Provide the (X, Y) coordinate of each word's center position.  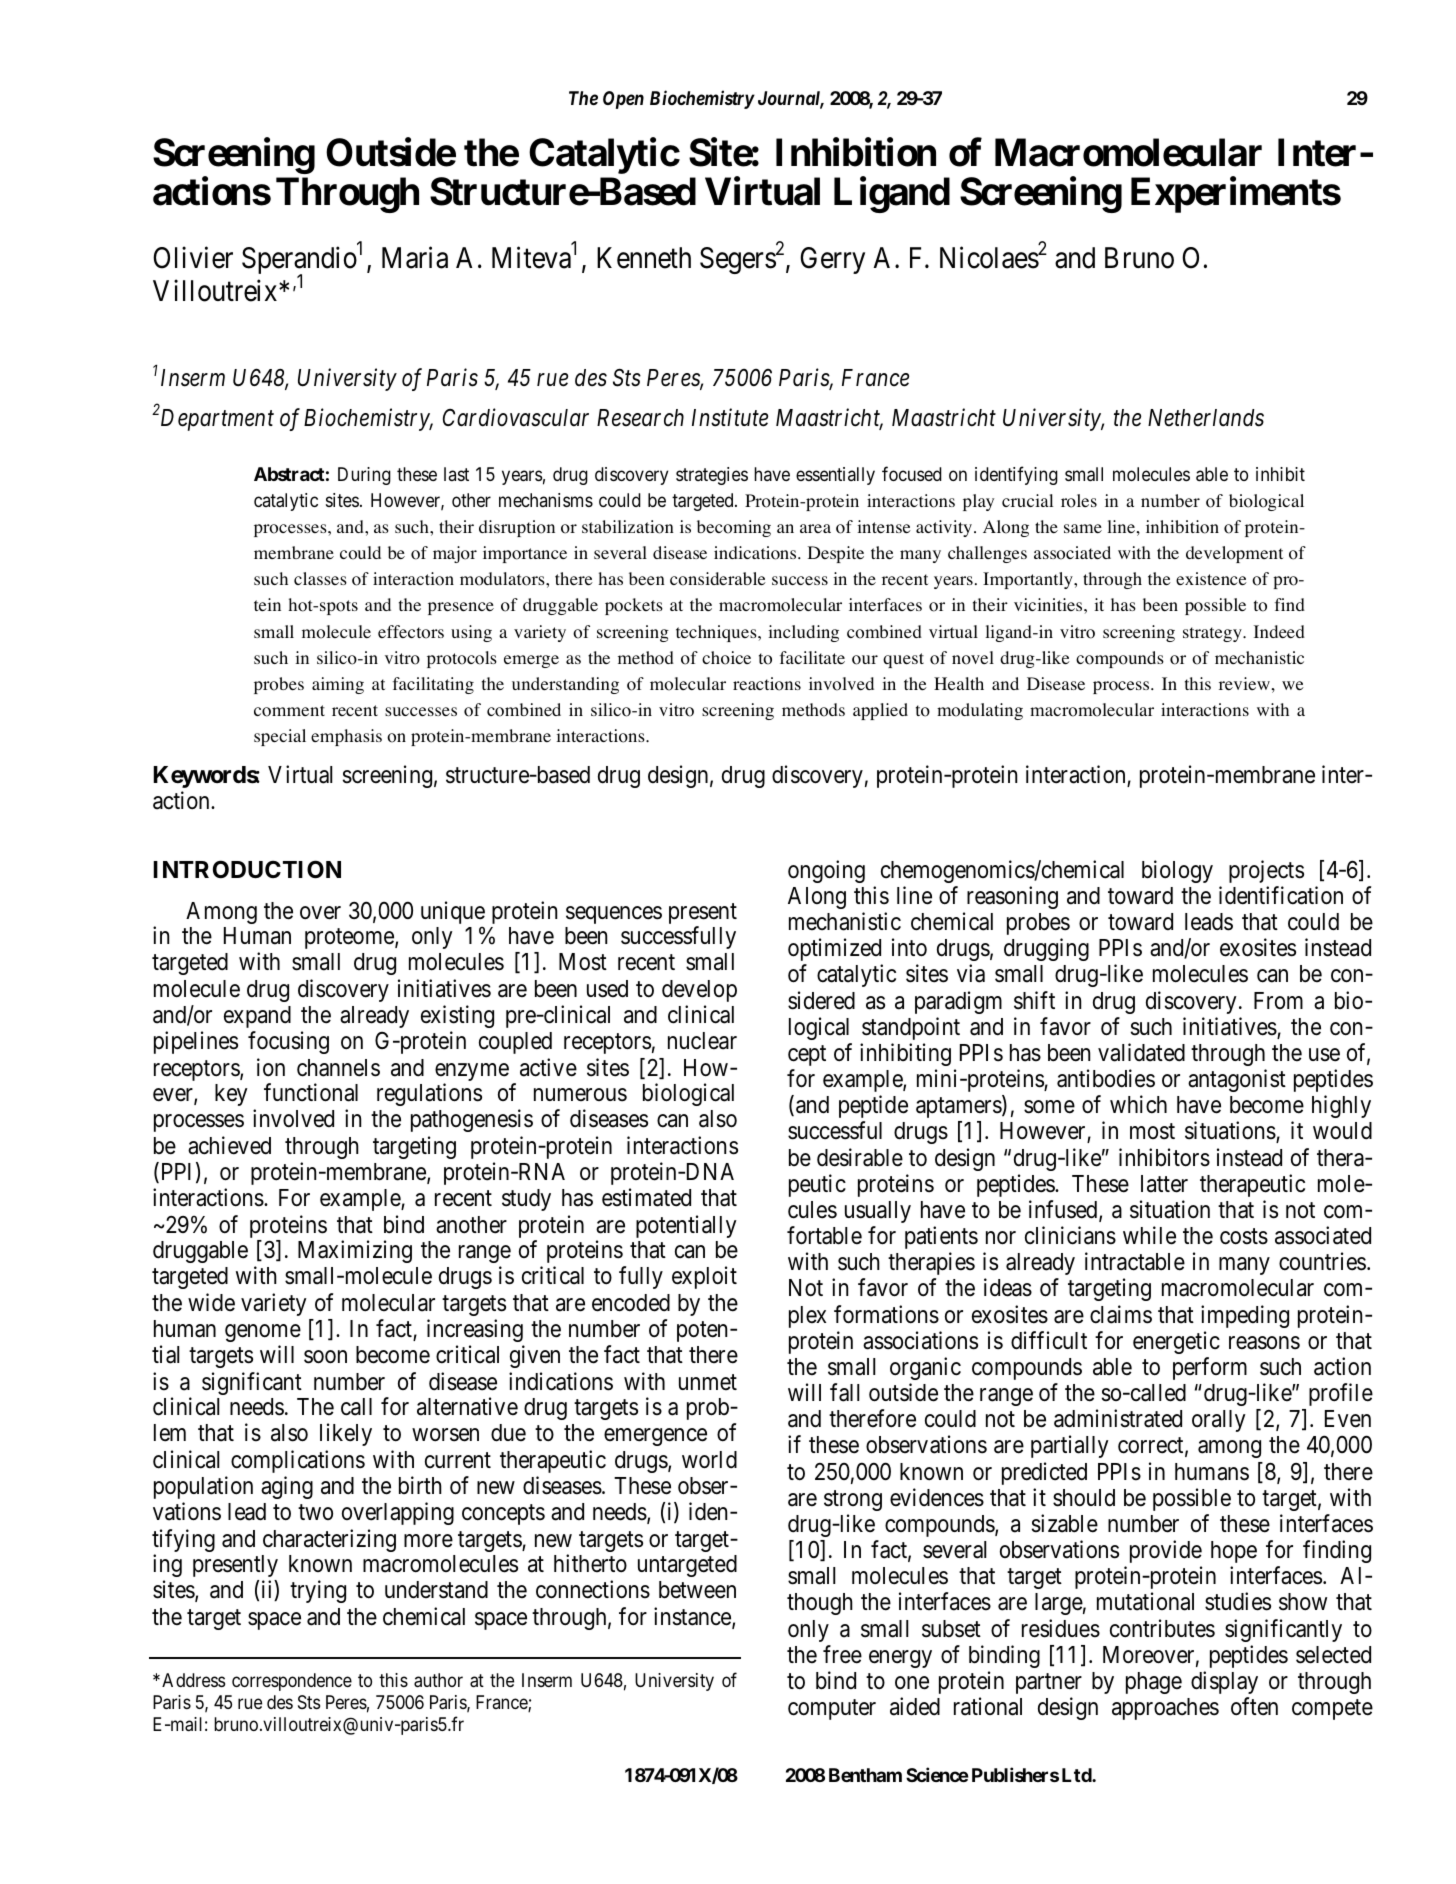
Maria (415, 258)
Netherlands (1206, 418)
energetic (1176, 1342)
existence (1211, 578)
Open (623, 100)
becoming (734, 528)
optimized (834, 949)
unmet (708, 1382)
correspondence (292, 1682)
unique (453, 914)
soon (325, 1357)
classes (320, 578)
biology (1177, 871)
